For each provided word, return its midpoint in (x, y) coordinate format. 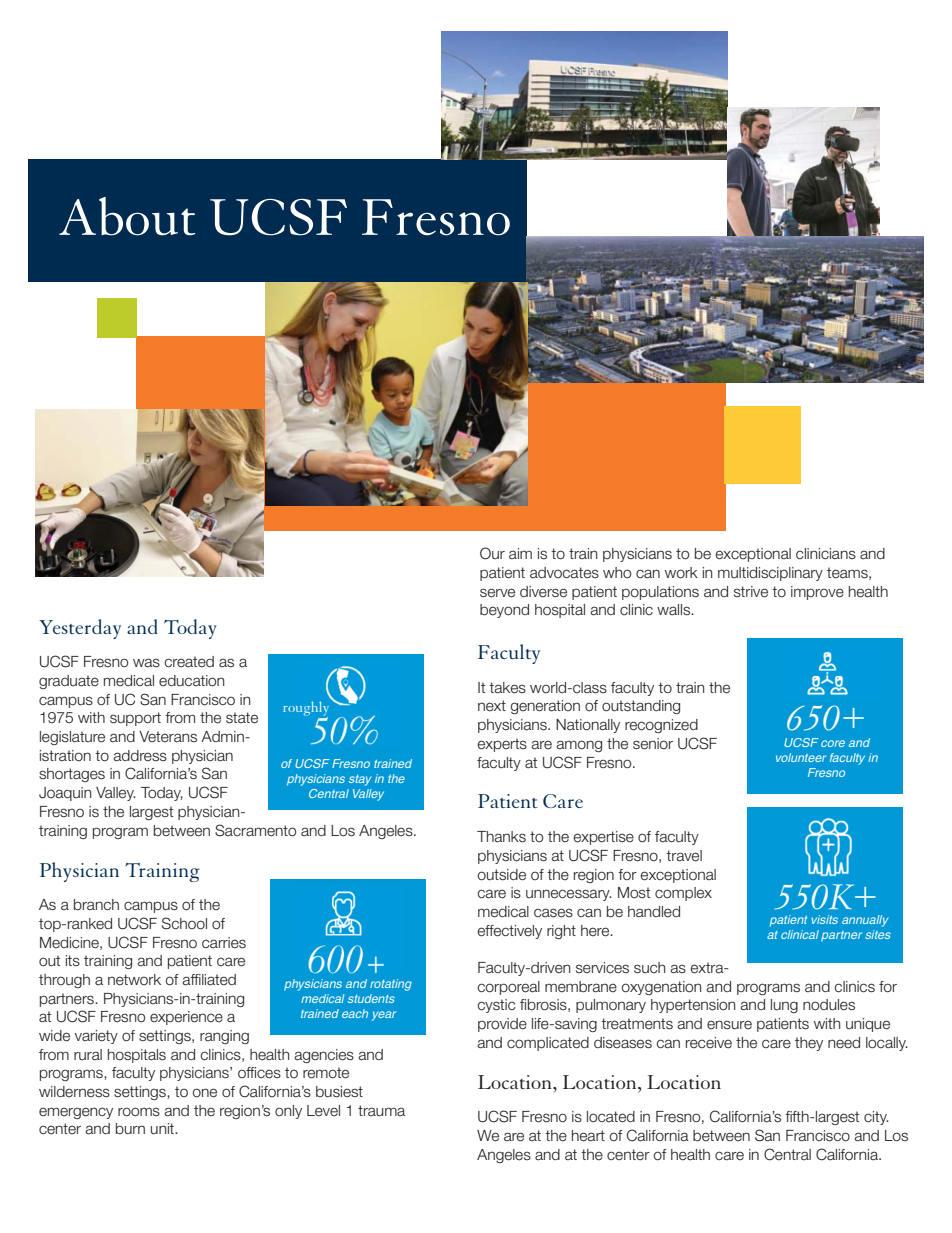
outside (501, 875)
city (876, 1118)
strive (751, 592)
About (127, 216)
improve (817, 593)
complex (683, 894)
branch (96, 905)
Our (492, 553)
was (146, 663)
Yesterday (80, 629)
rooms (139, 1112)
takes (507, 688)
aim (520, 553)
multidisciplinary (770, 574)
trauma (381, 1111)
